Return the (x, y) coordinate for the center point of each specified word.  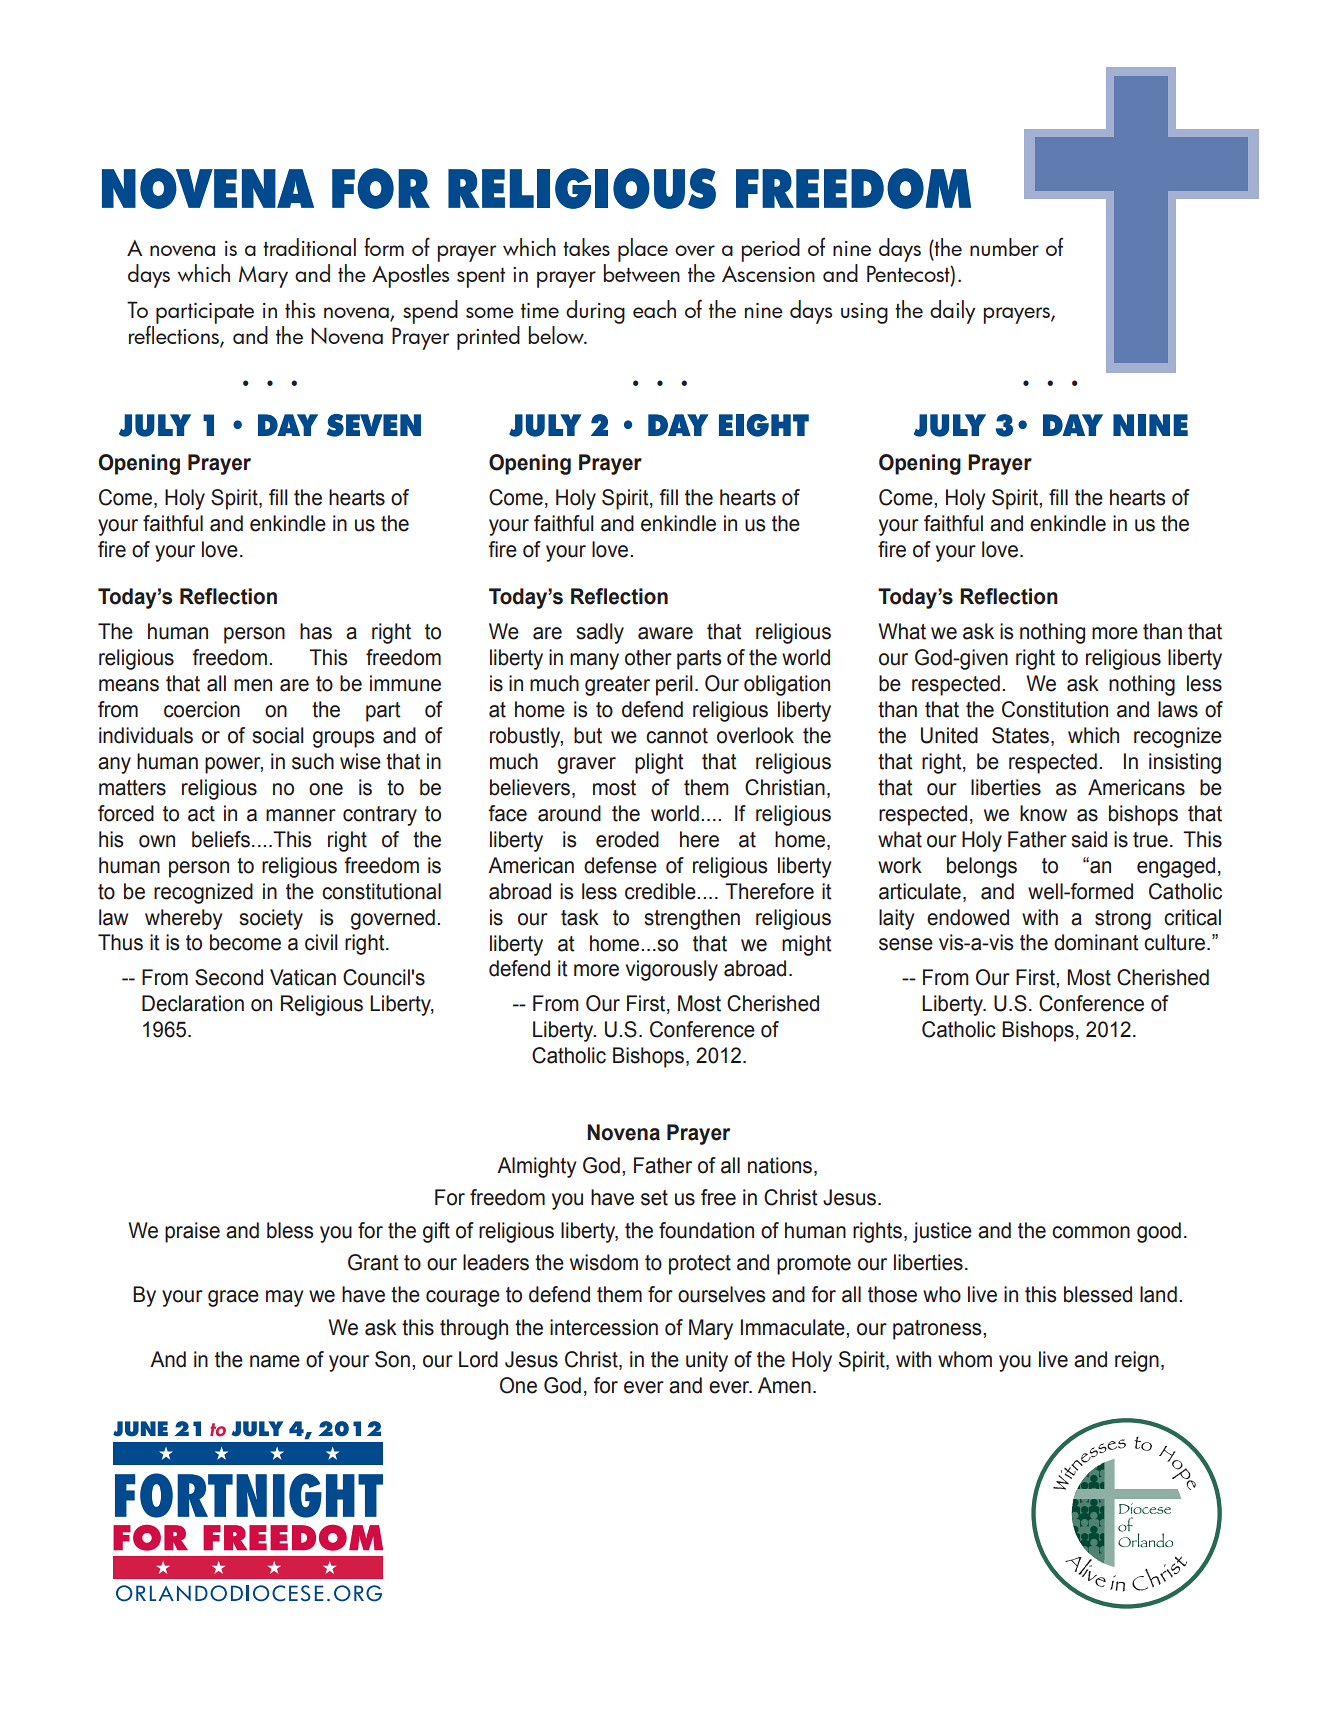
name (275, 1361)
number (1004, 247)
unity (707, 1361)
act (201, 814)
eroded (627, 839)
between (641, 271)
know (1043, 813)
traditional (309, 247)
